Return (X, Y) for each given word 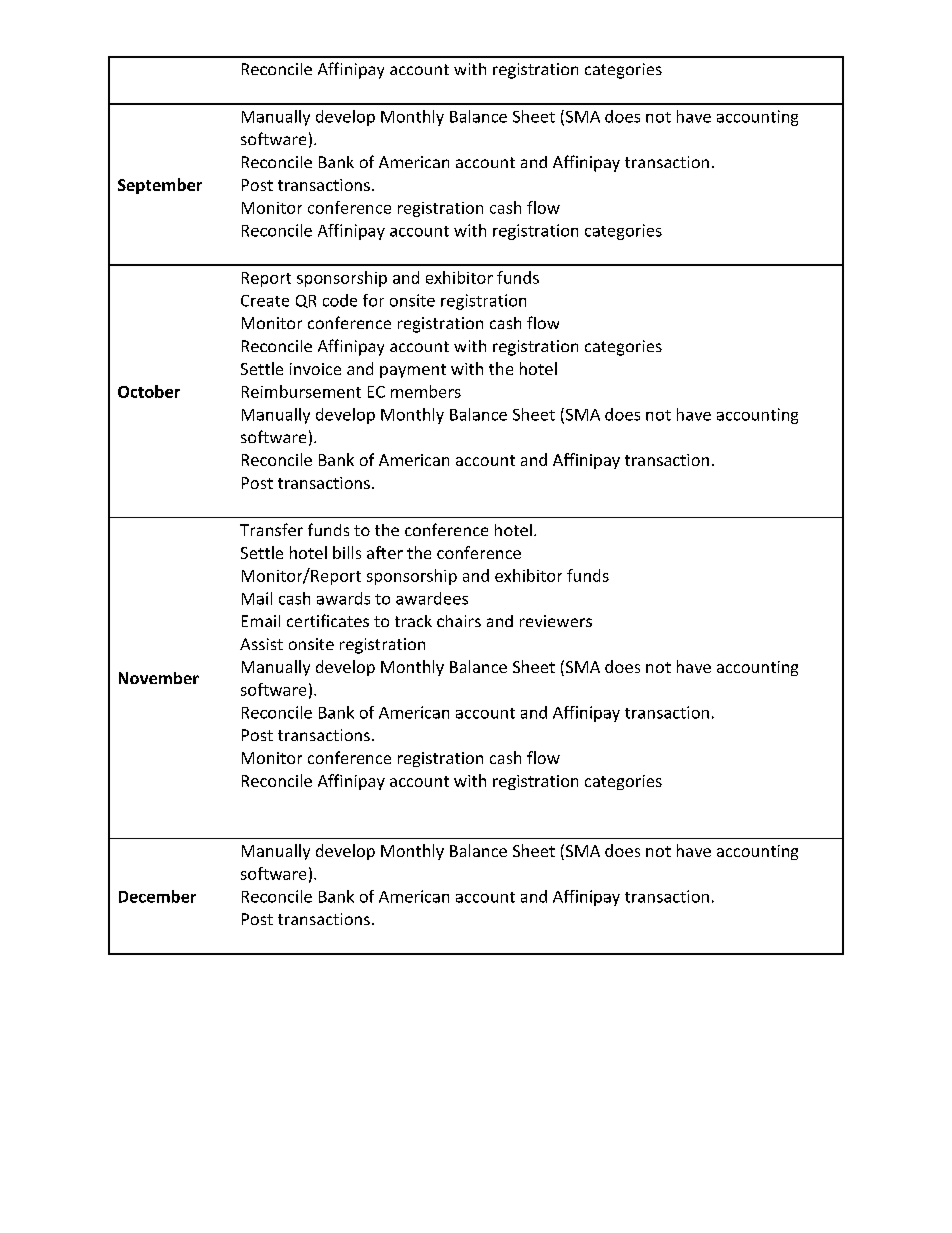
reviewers (556, 621)
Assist (261, 644)
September (160, 186)
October (149, 391)
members (426, 391)
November (159, 678)
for (373, 300)
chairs (459, 621)
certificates (328, 620)
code (340, 300)
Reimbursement (301, 391)
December (157, 896)
